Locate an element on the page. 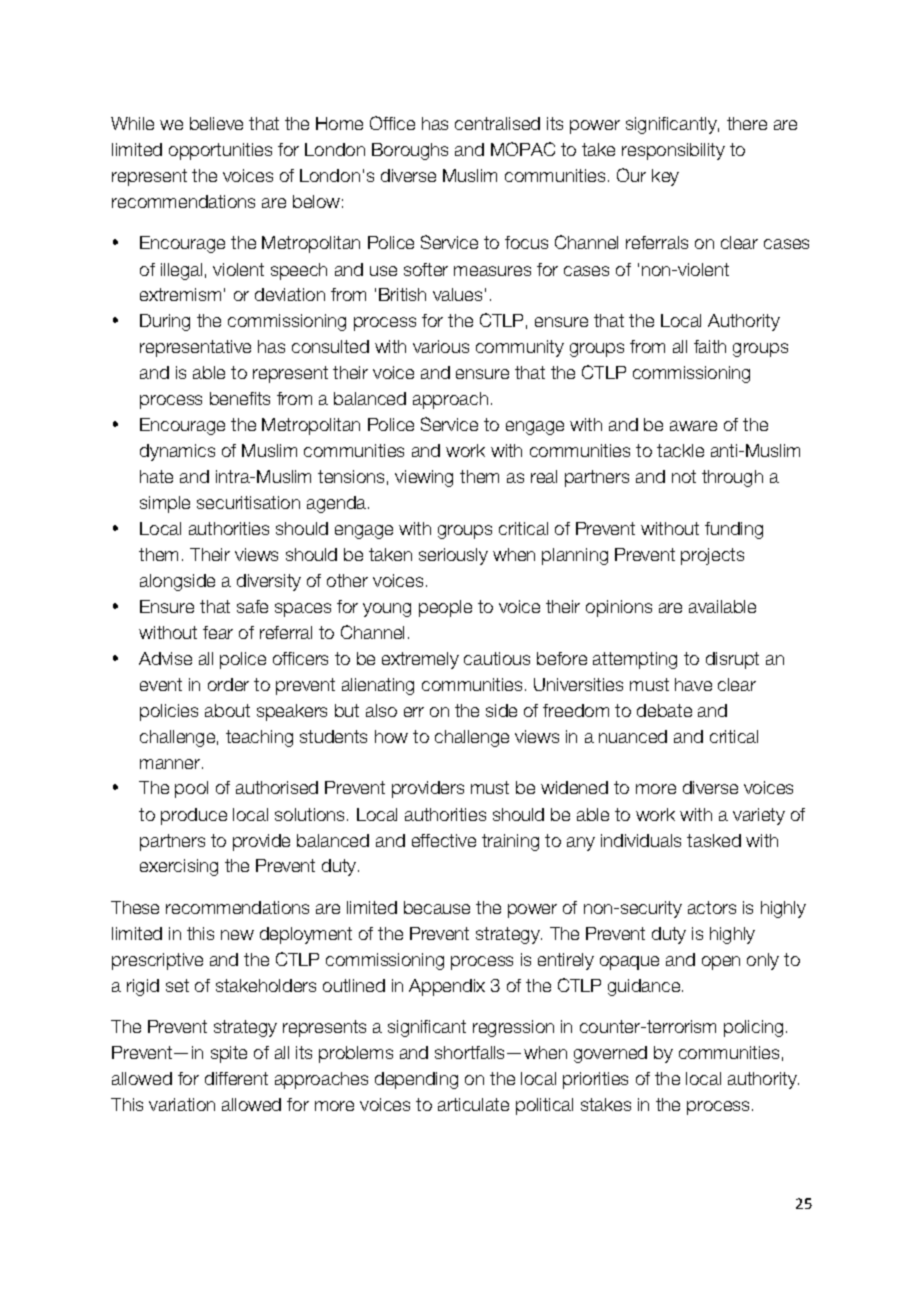 This document has width=924, height=1308. tackle is located at coordinates (680, 450).
